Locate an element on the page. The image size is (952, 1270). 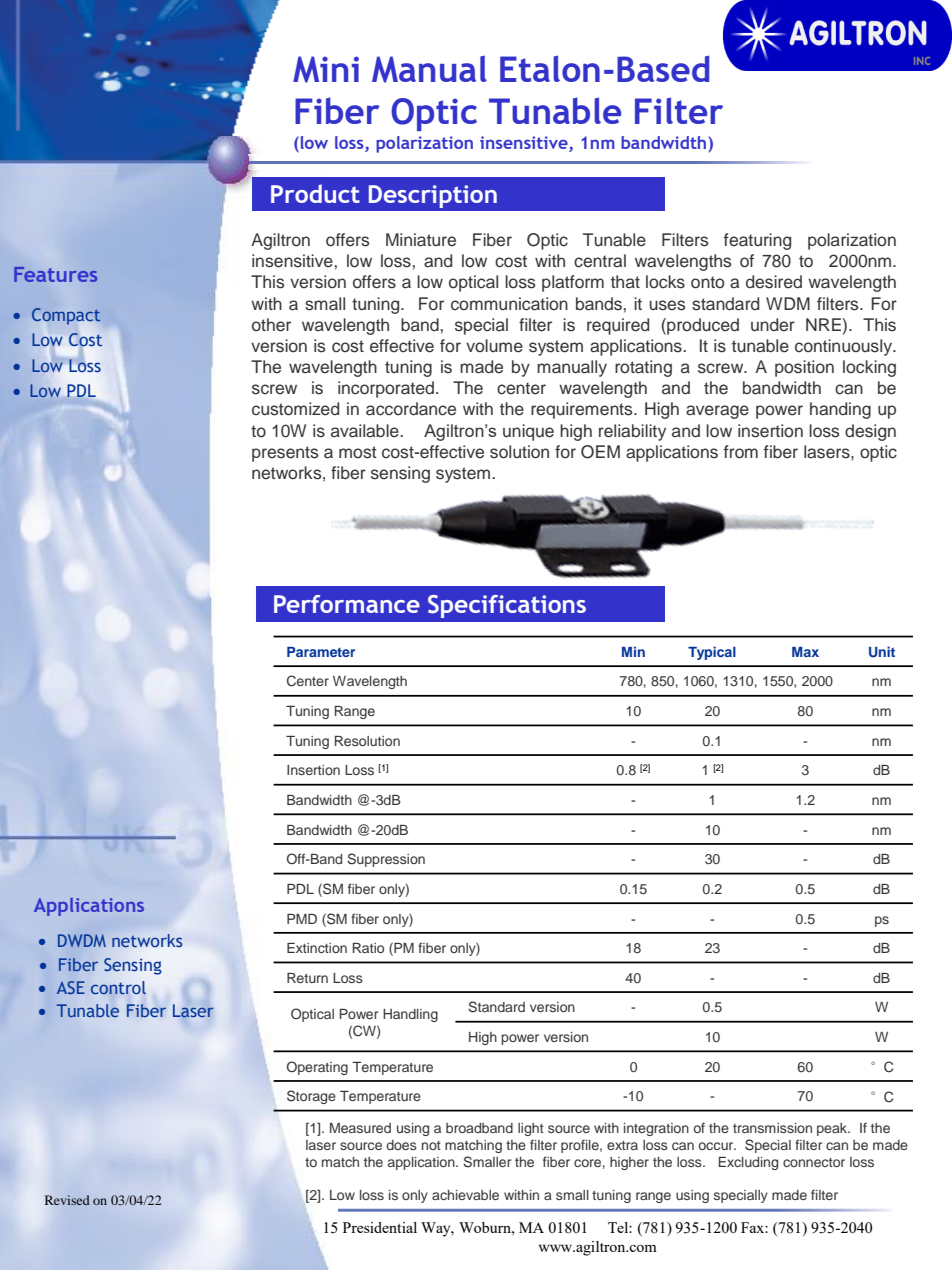
featuring is located at coordinates (757, 241).
